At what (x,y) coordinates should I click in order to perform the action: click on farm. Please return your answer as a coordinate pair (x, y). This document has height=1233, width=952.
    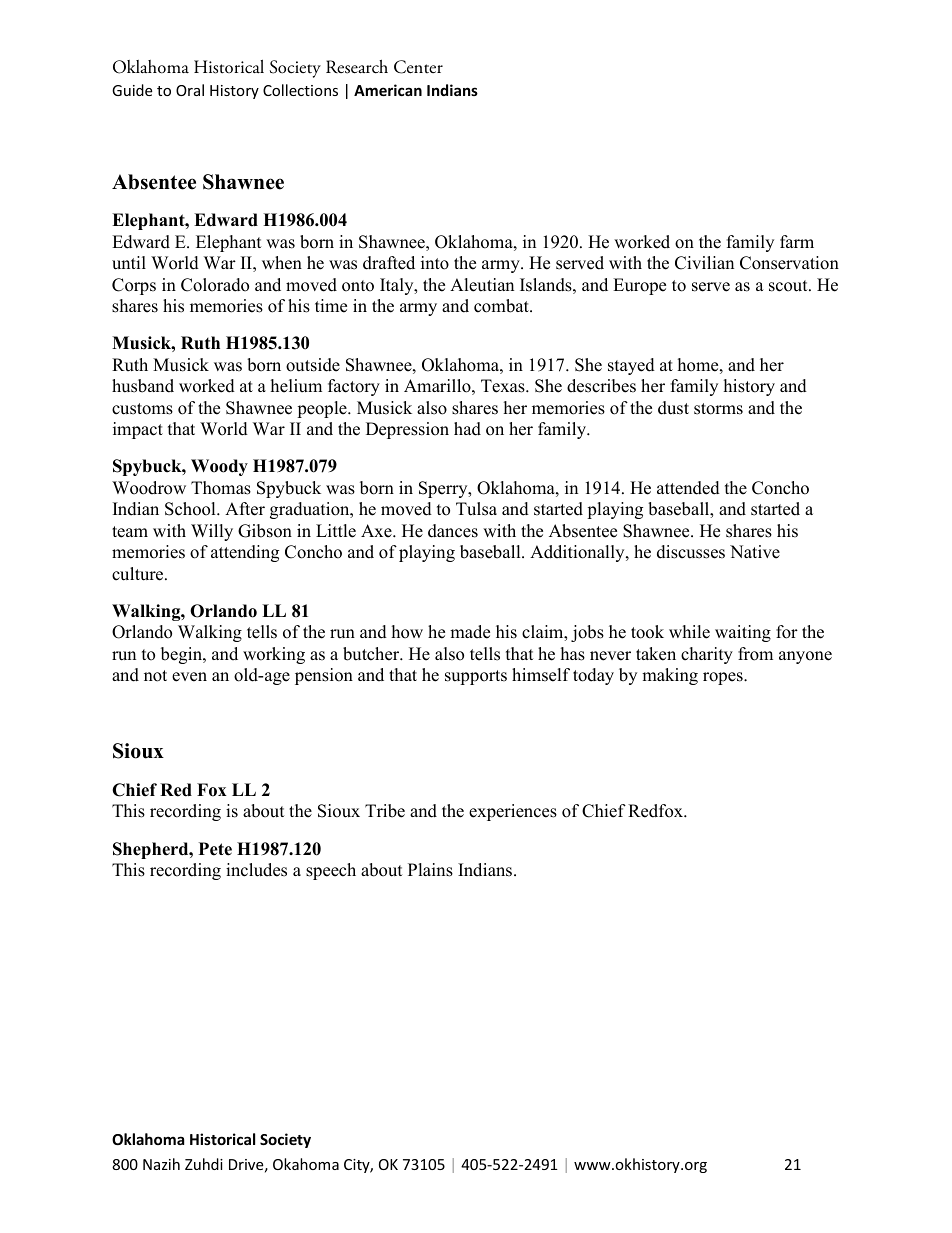
    Looking at the image, I should click on (797, 241).
